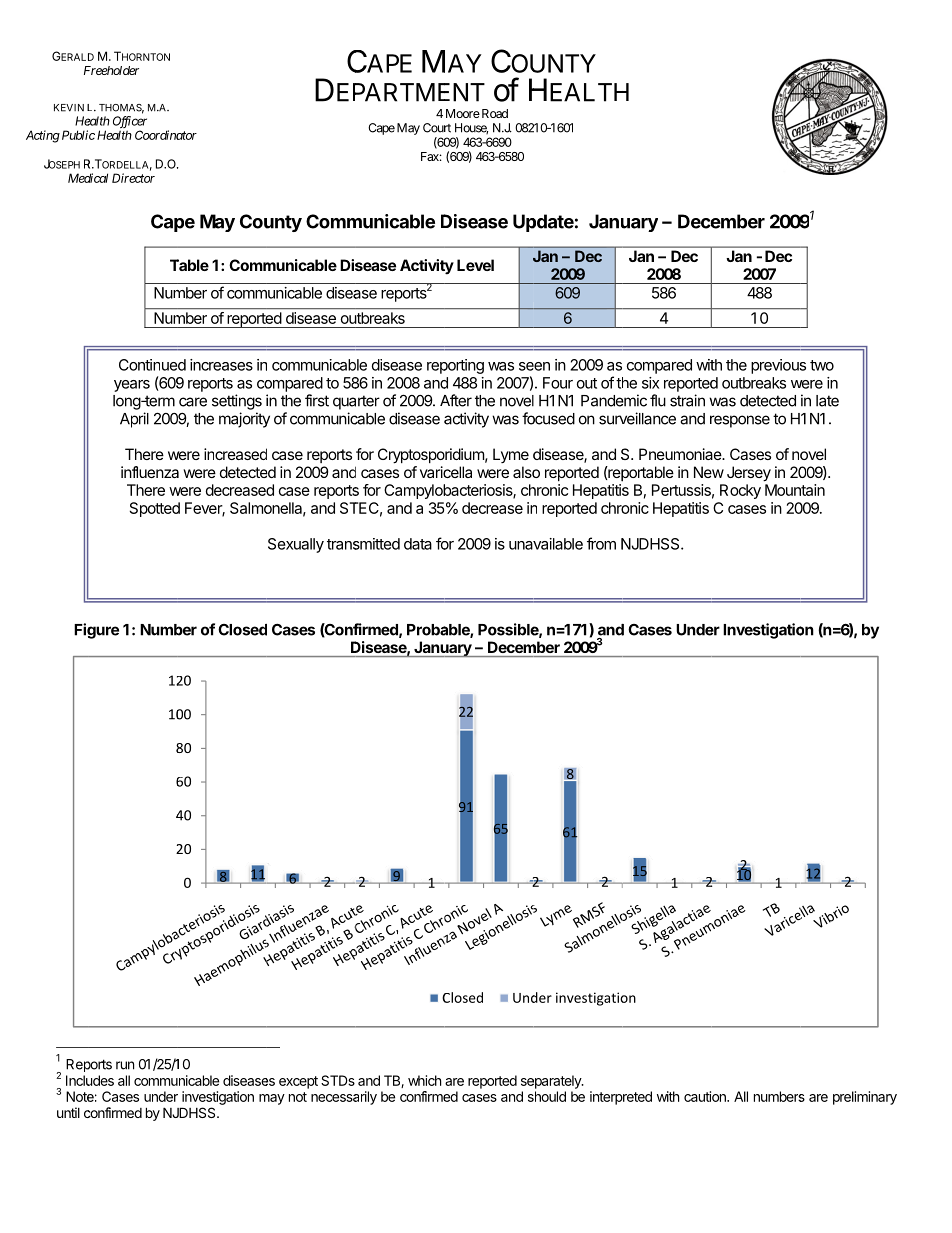 The image size is (952, 1233). Describe the element at coordinates (601, 543) in the screenshot. I see `from` at that location.
